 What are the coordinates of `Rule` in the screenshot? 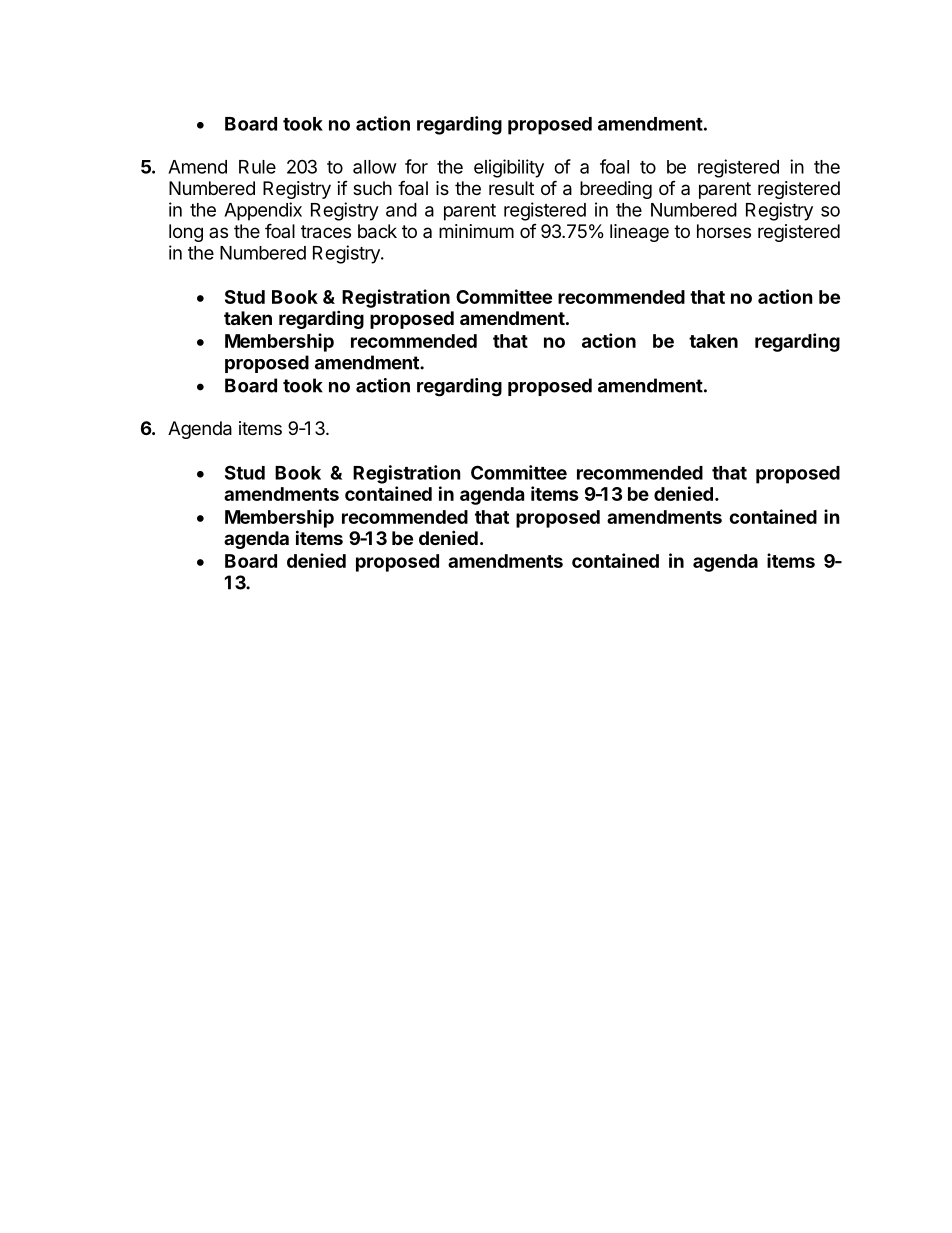 It's located at (257, 167).
